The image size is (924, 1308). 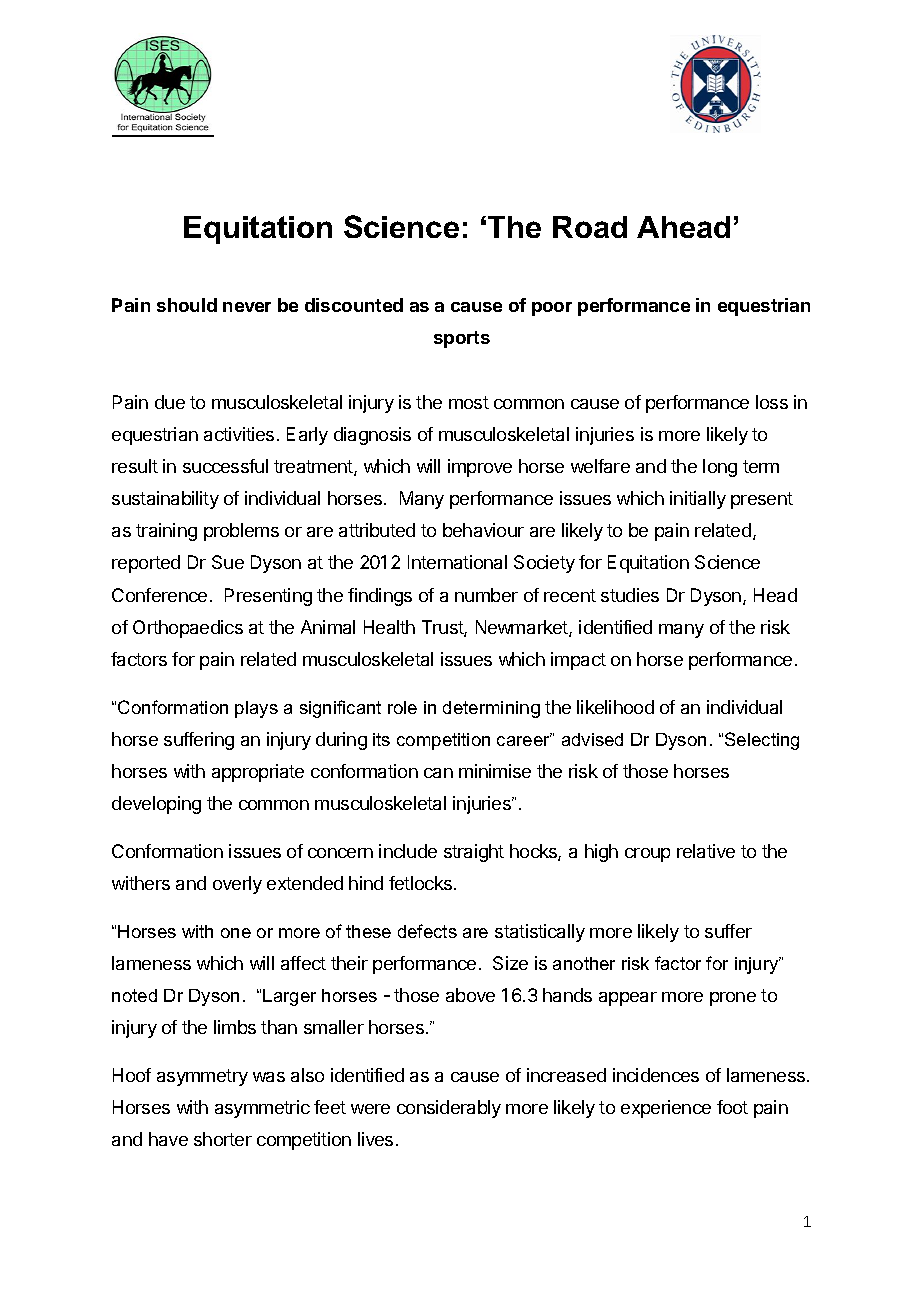 What do you see at coordinates (258, 773) in the image?
I see `appropriate` at bounding box center [258, 773].
